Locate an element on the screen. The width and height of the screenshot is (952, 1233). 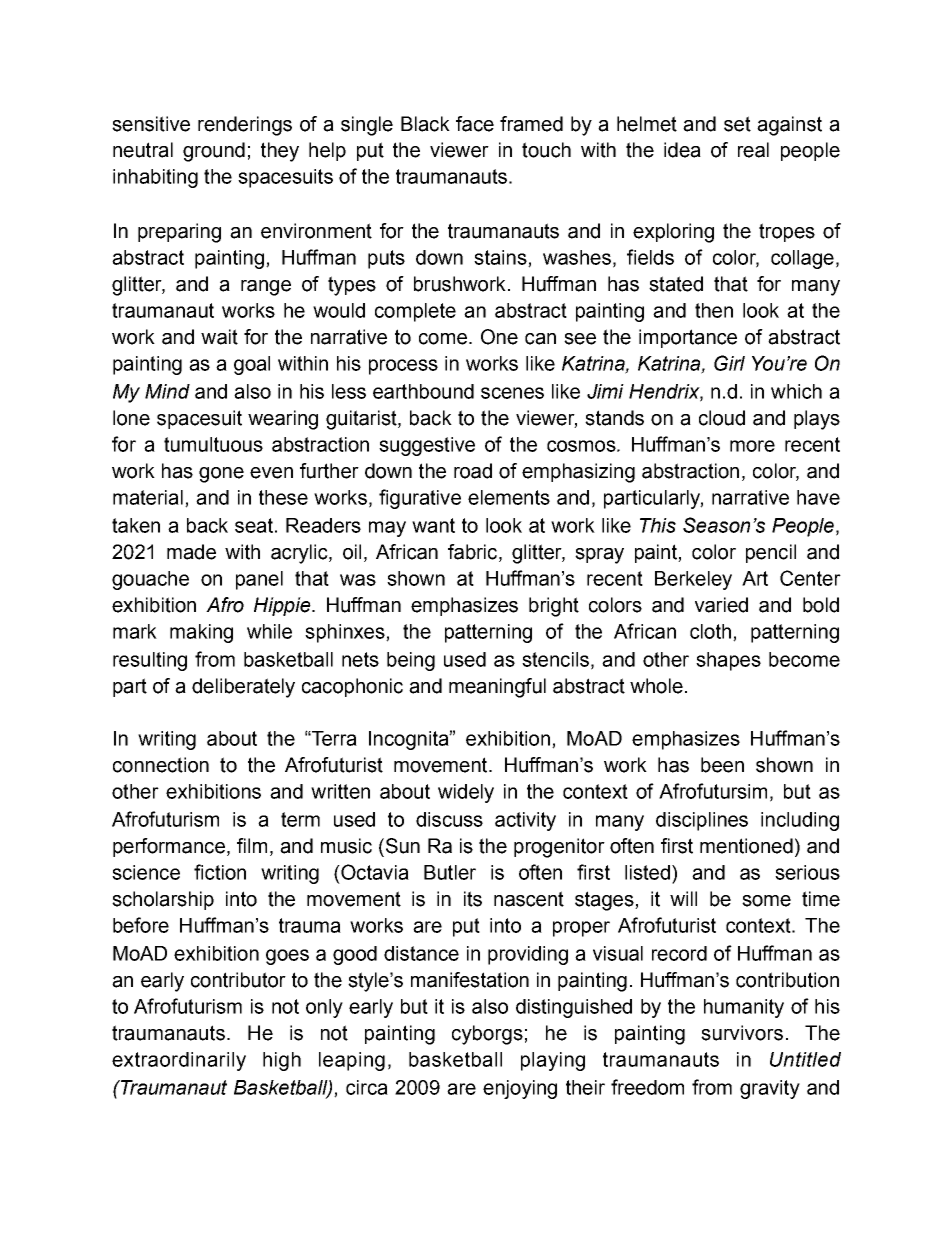
scenes is located at coordinates (512, 393).
